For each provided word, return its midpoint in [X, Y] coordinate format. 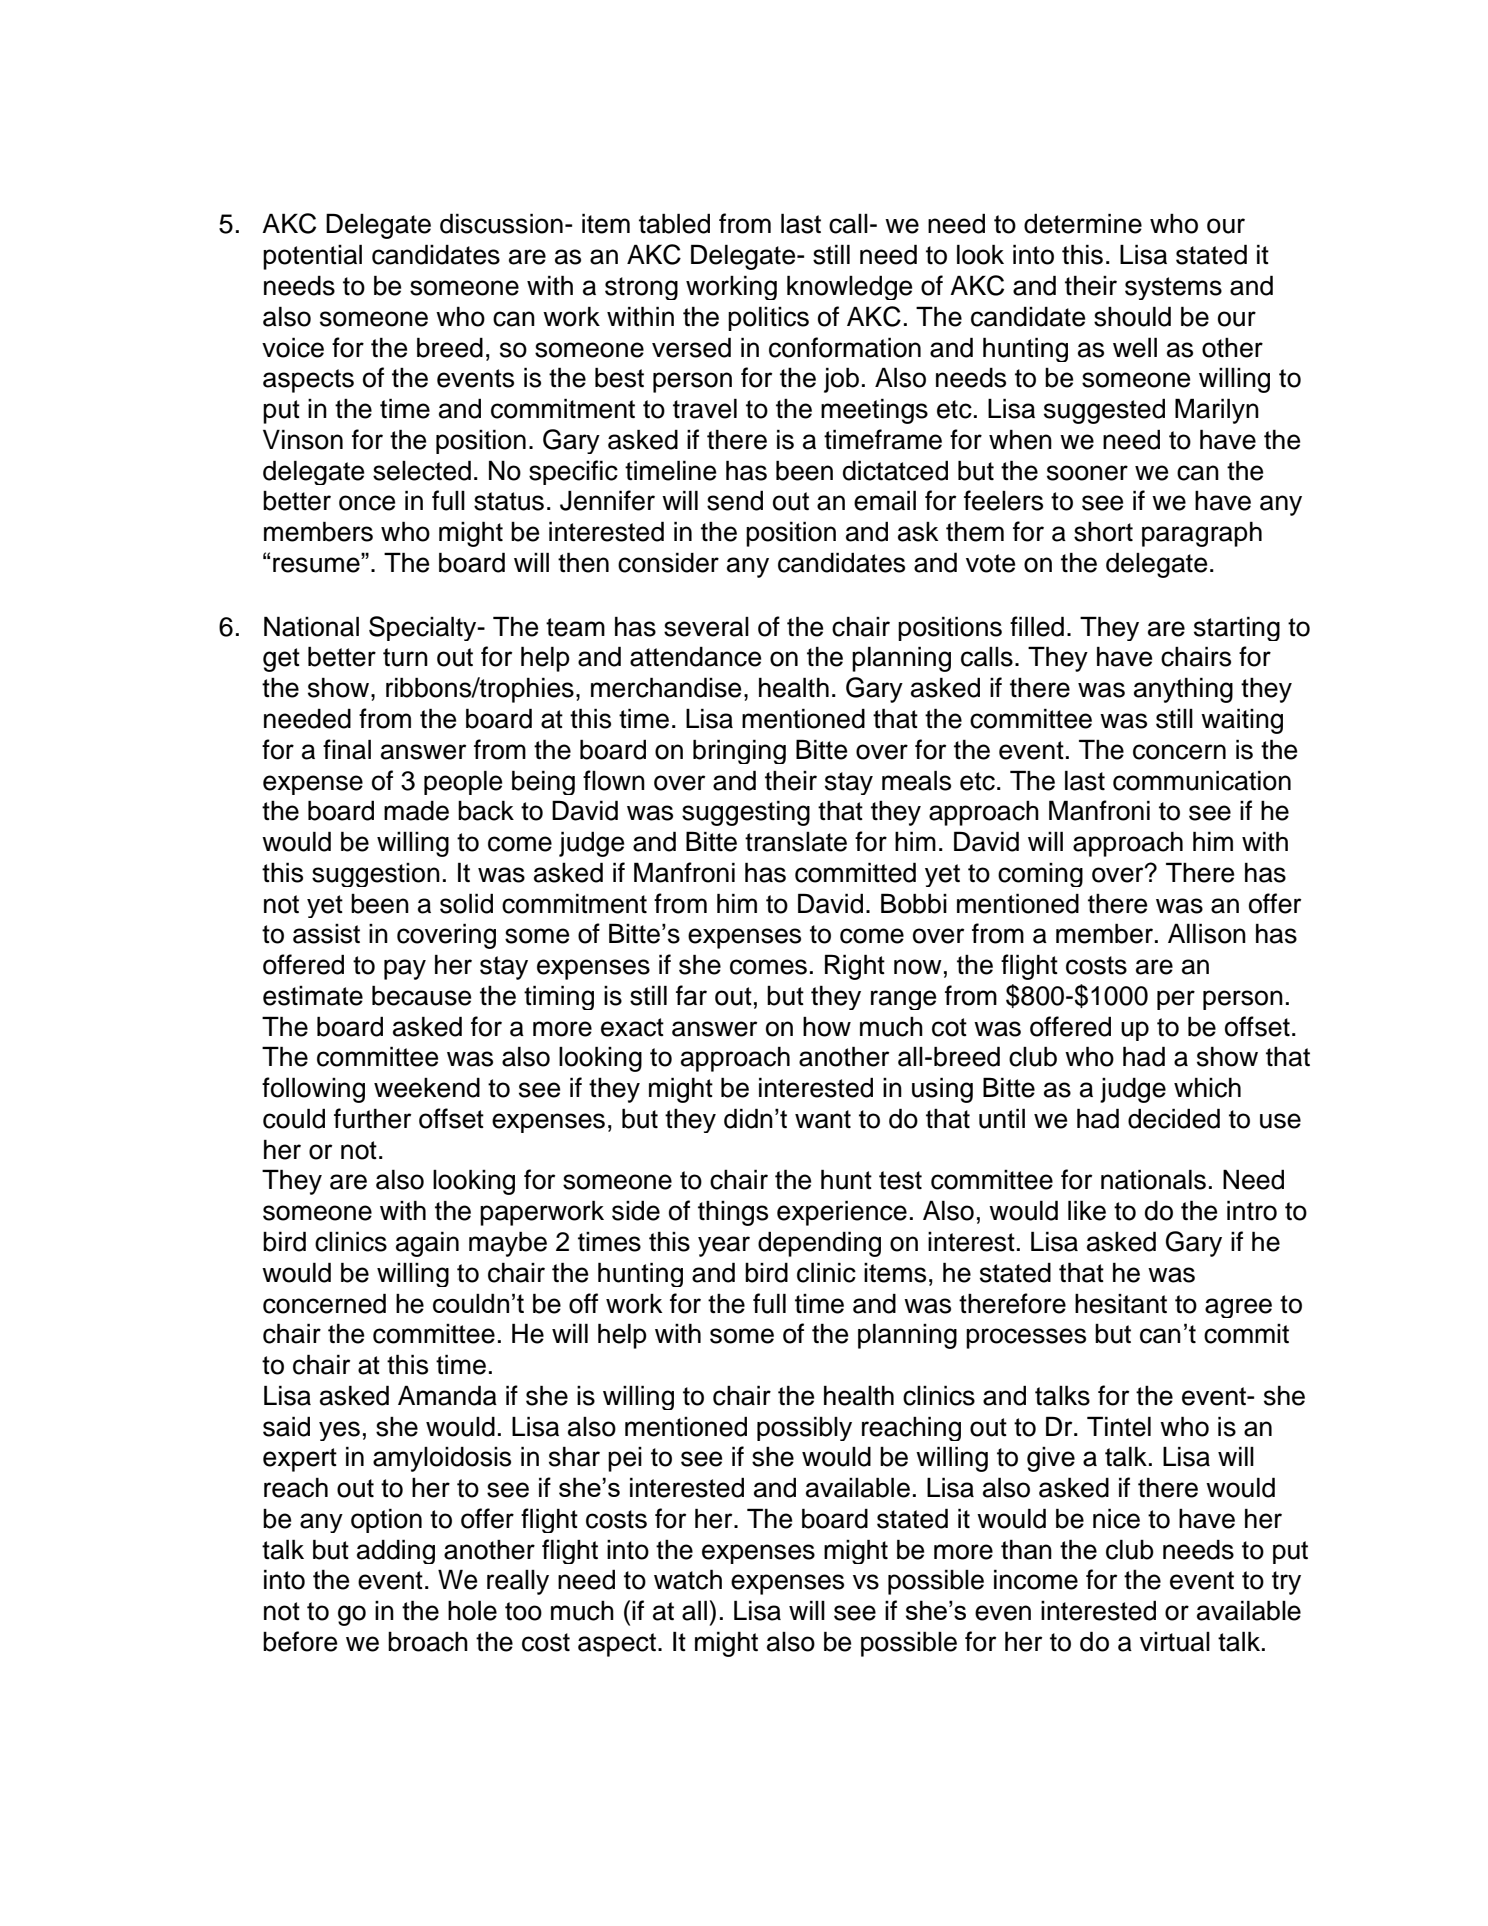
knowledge [849, 287]
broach [428, 1642]
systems [1173, 288]
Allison [1207, 933]
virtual [1175, 1642]
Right [855, 967]
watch [688, 1579]
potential [312, 257]
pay [405, 969]
